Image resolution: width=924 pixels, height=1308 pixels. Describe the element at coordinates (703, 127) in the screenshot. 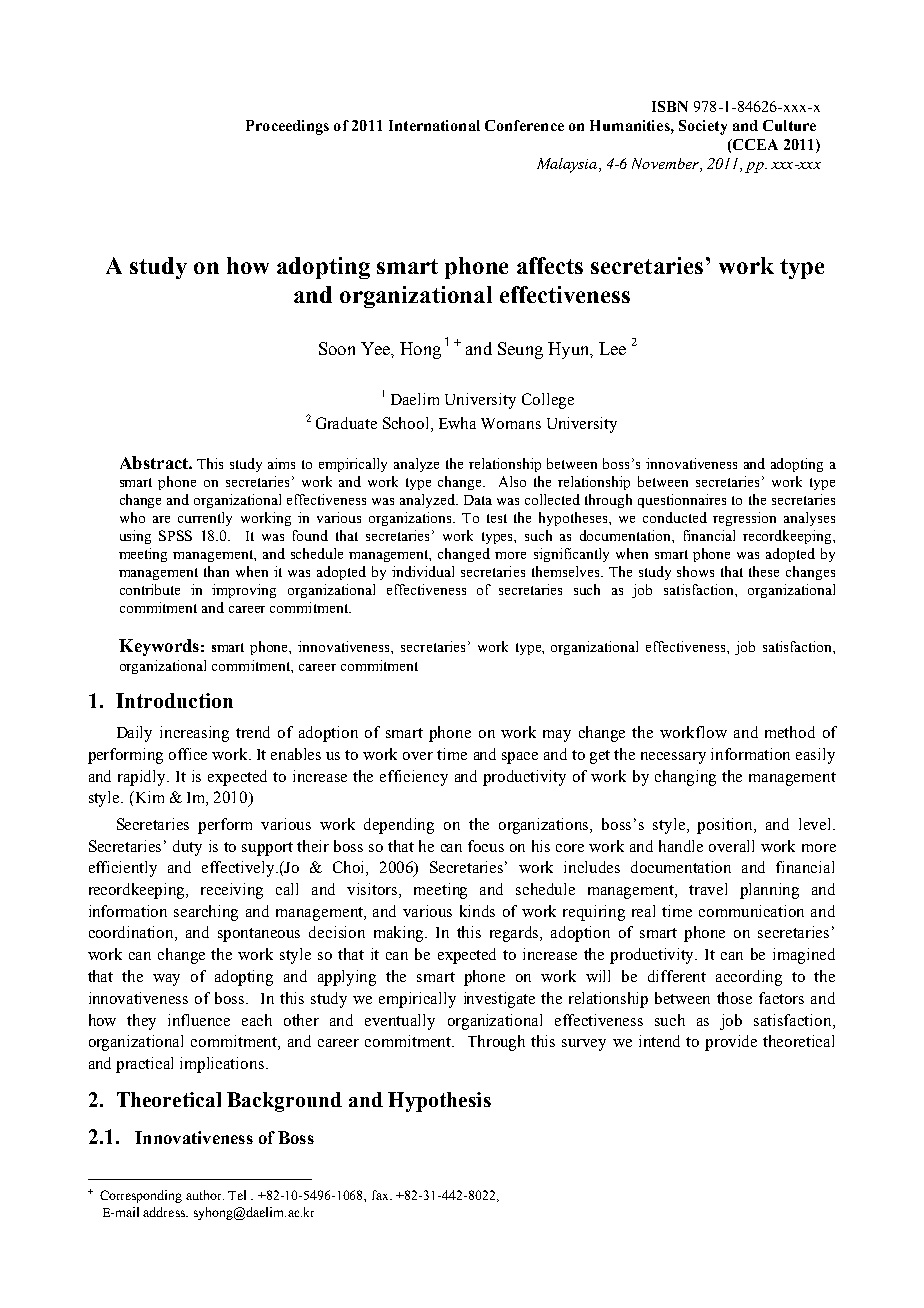

I see `Society` at that location.
